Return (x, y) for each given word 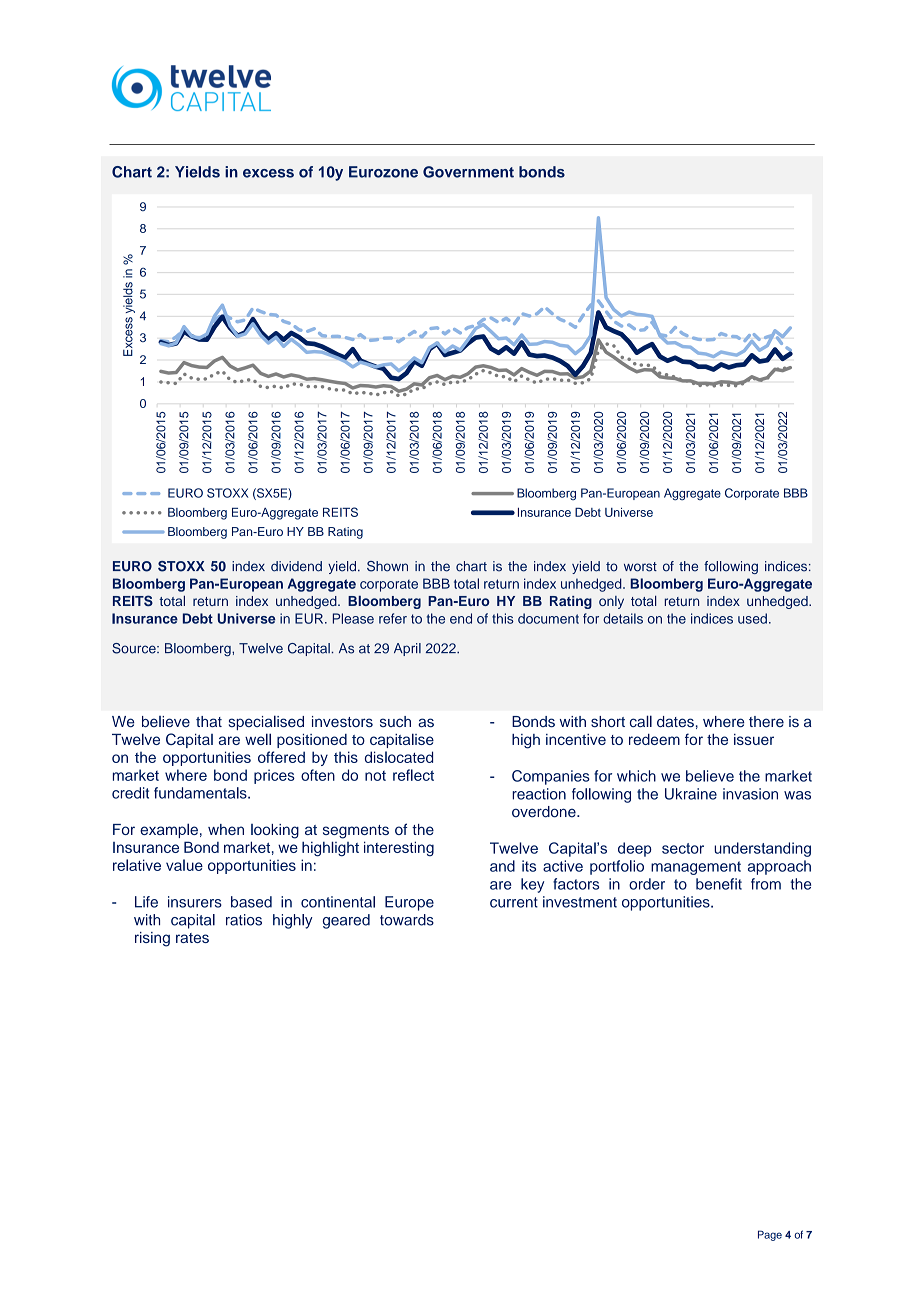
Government (468, 172)
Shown (387, 566)
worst (640, 567)
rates (192, 938)
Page (770, 1235)
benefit (719, 884)
